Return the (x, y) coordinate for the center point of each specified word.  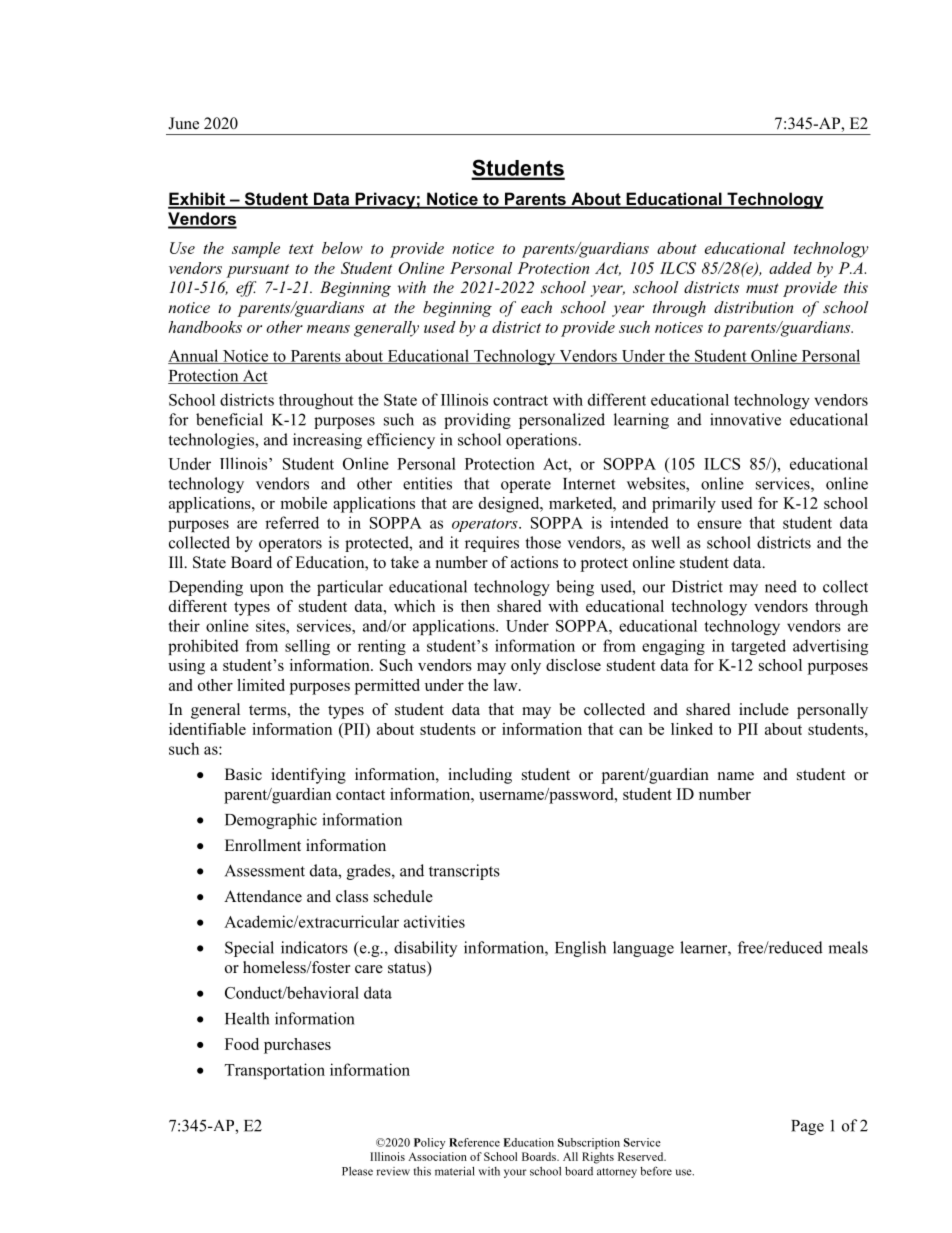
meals (848, 947)
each (536, 307)
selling (307, 647)
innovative (745, 419)
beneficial (229, 419)
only (526, 667)
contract (520, 400)
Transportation (275, 1071)
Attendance (263, 896)
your (515, 1173)
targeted (758, 647)
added (790, 268)
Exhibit (198, 200)
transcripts (464, 872)
